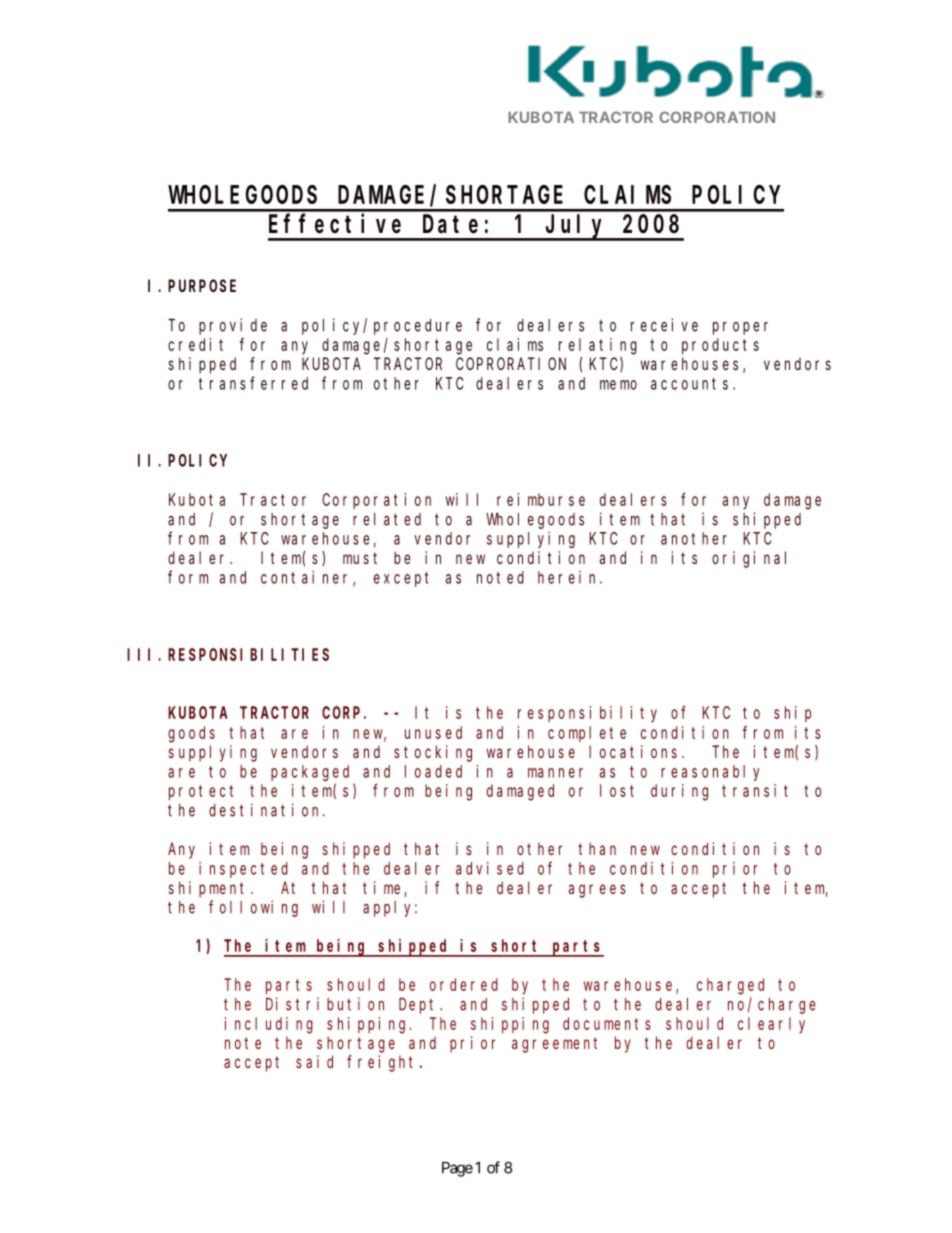  What do you see at coordinates (433, 732) in the page?
I see `unused` at bounding box center [433, 732].
